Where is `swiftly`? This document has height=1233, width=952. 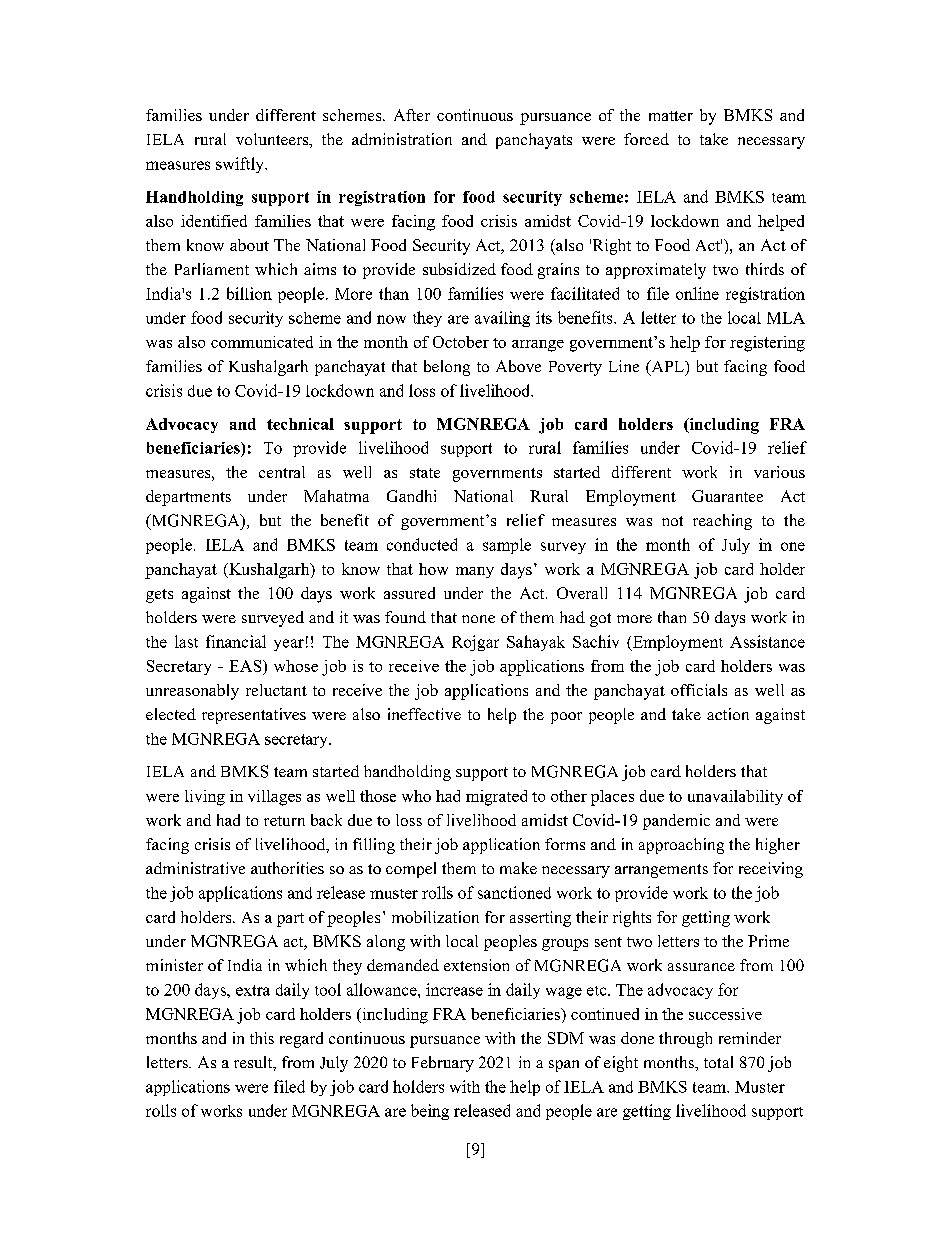
swiftly is located at coordinates (241, 165).
